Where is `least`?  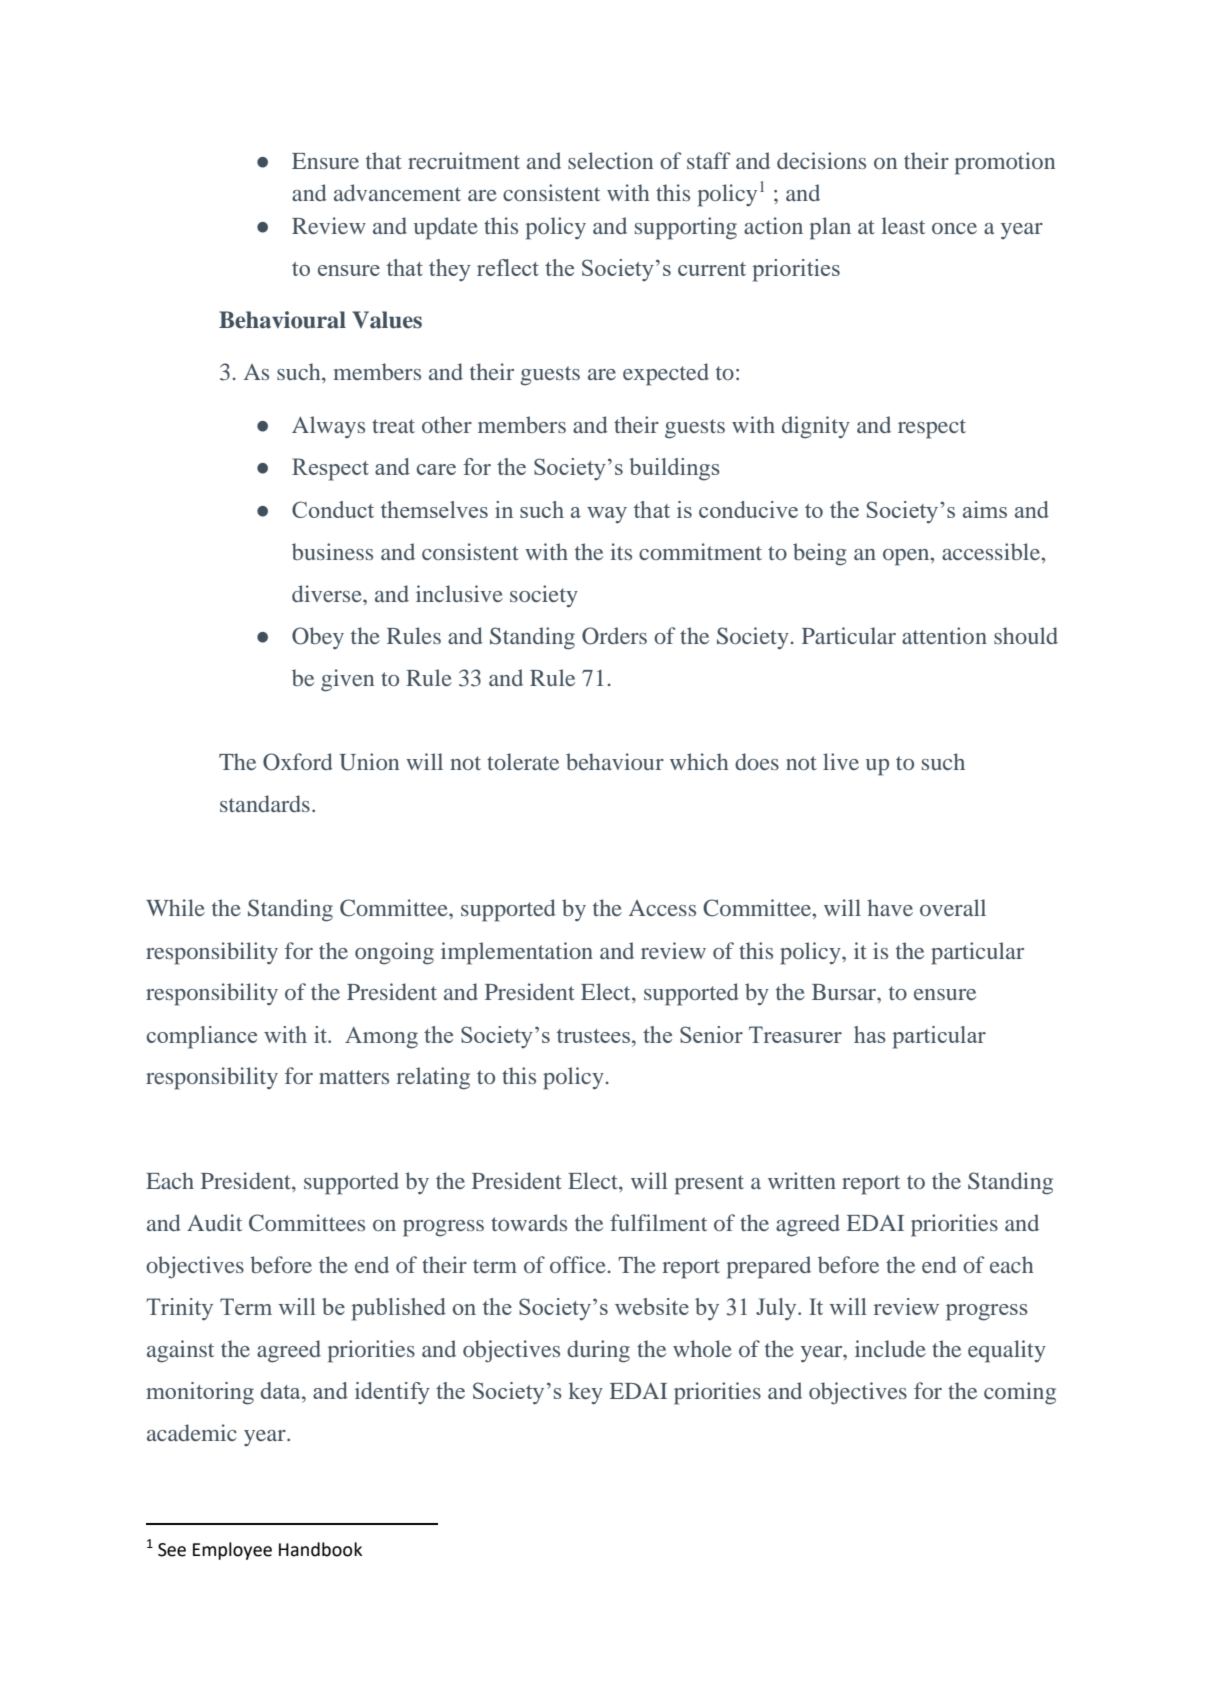
least is located at coordinates (903, 225).
